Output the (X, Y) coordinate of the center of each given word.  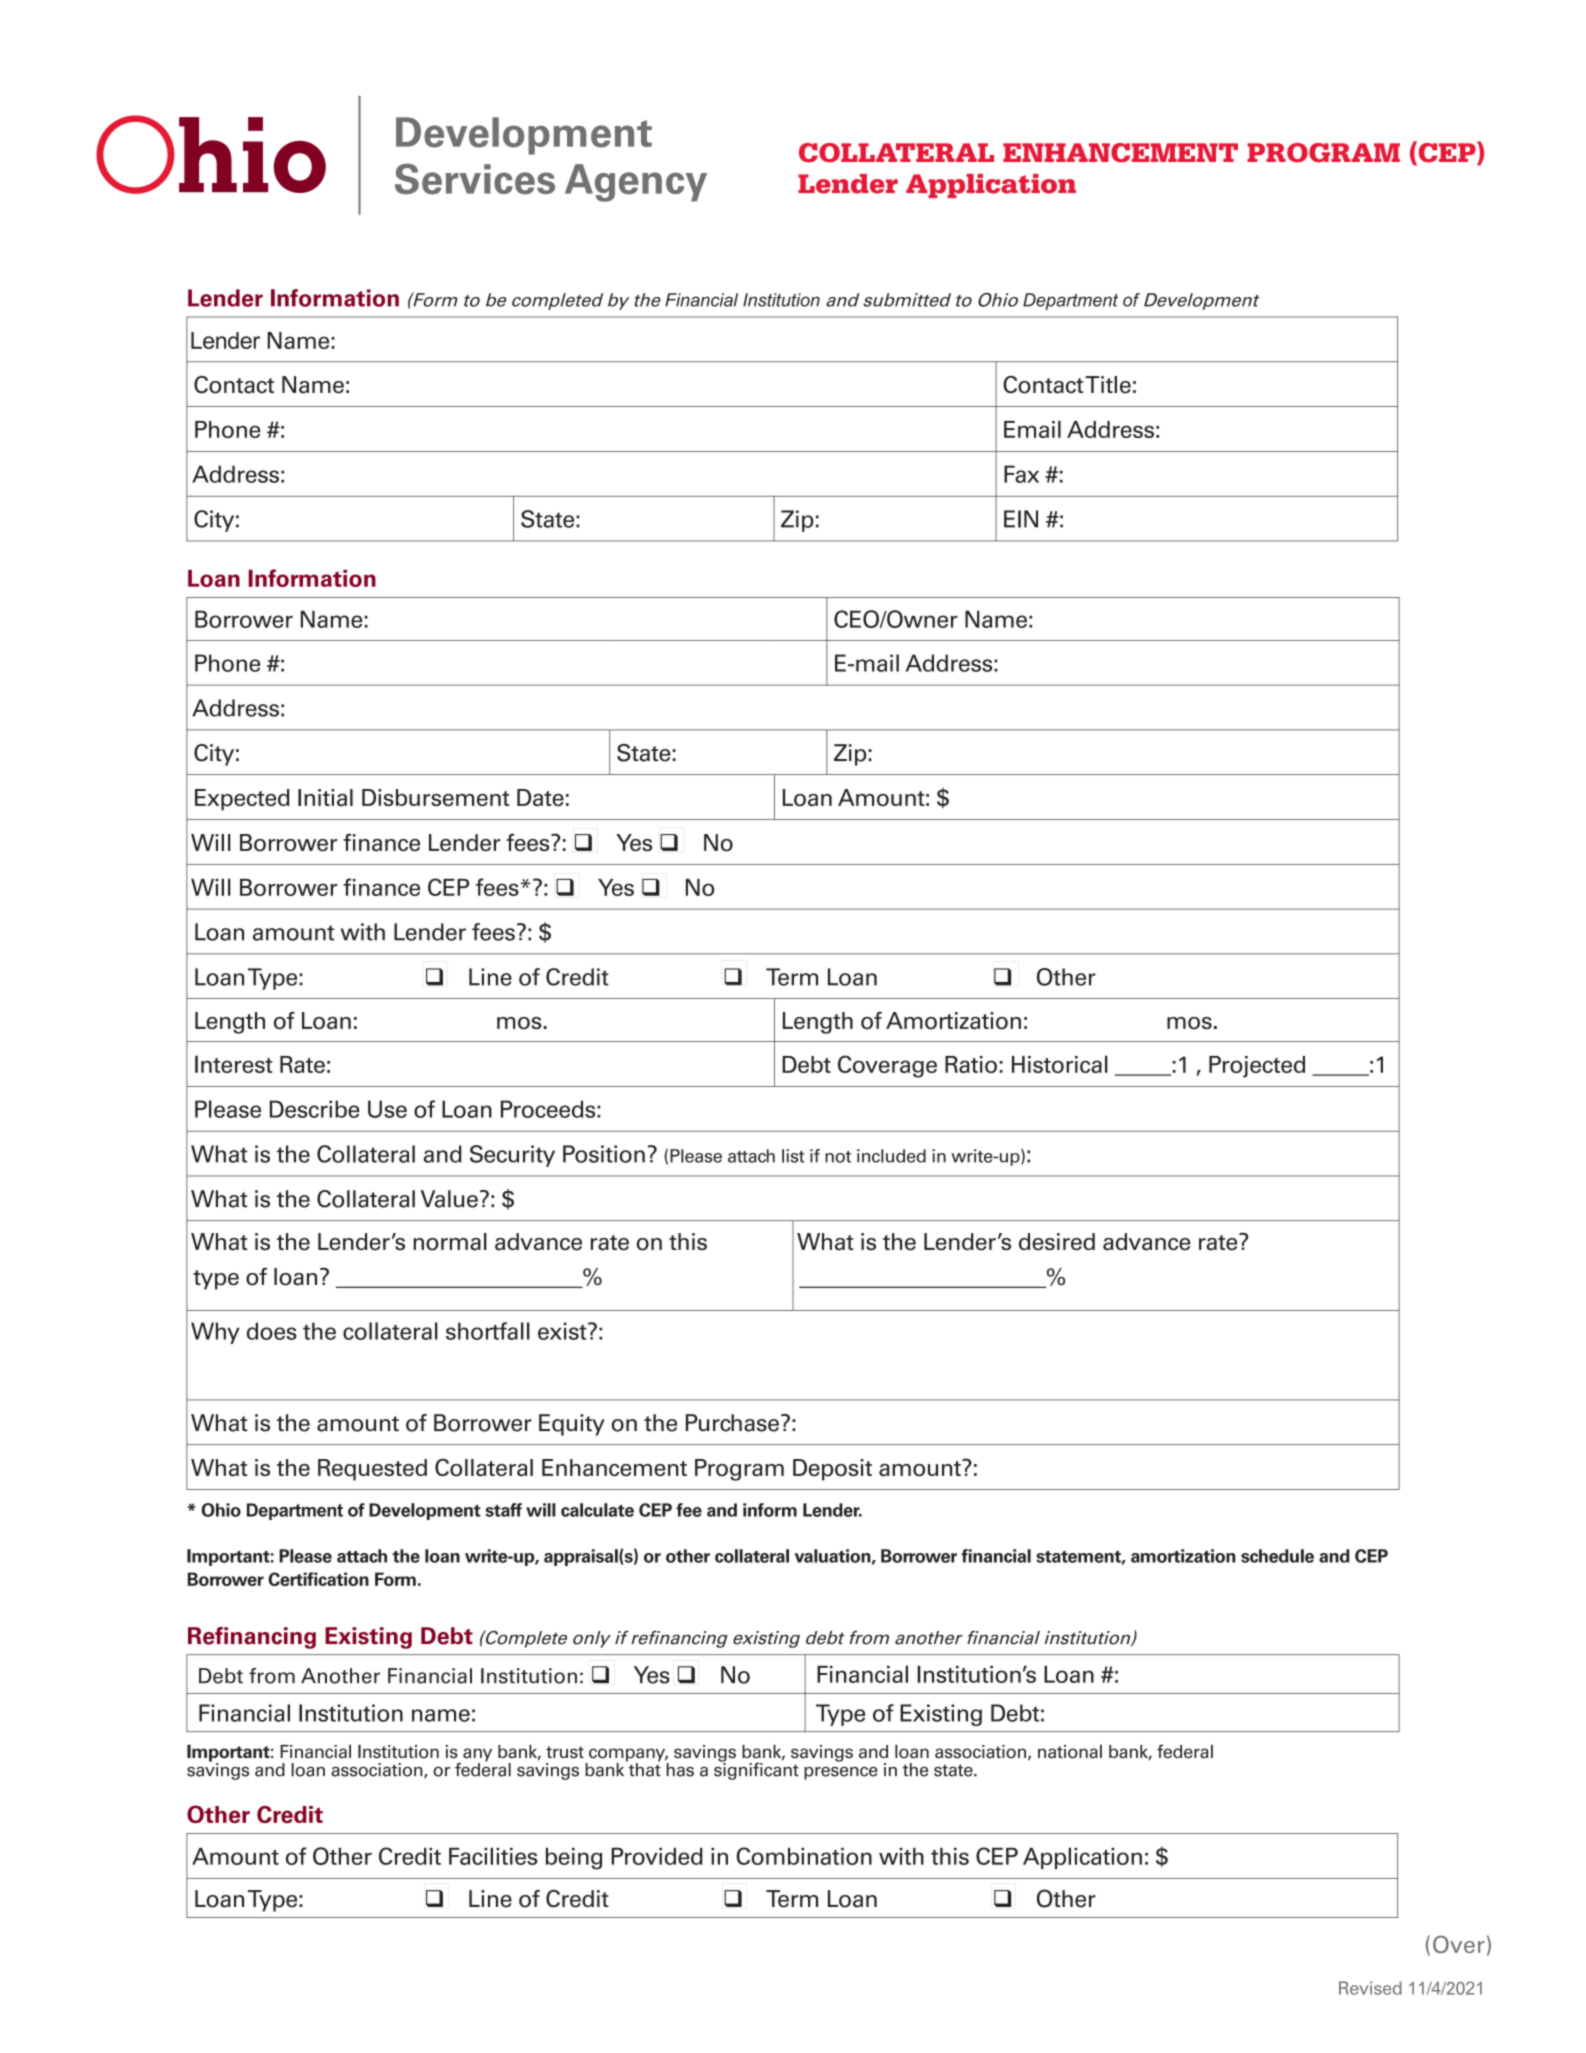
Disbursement (435, 797)
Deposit (832, 1470)
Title (1108, 385)
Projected (1257, 1067)
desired (1057, 1242)
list (793, 1156)
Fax (1021, 474)
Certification (318, 1579)
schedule (1277, 1556)
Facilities (493, 1856)
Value (449, 1199)
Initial (325, 797)
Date (540, 797)
